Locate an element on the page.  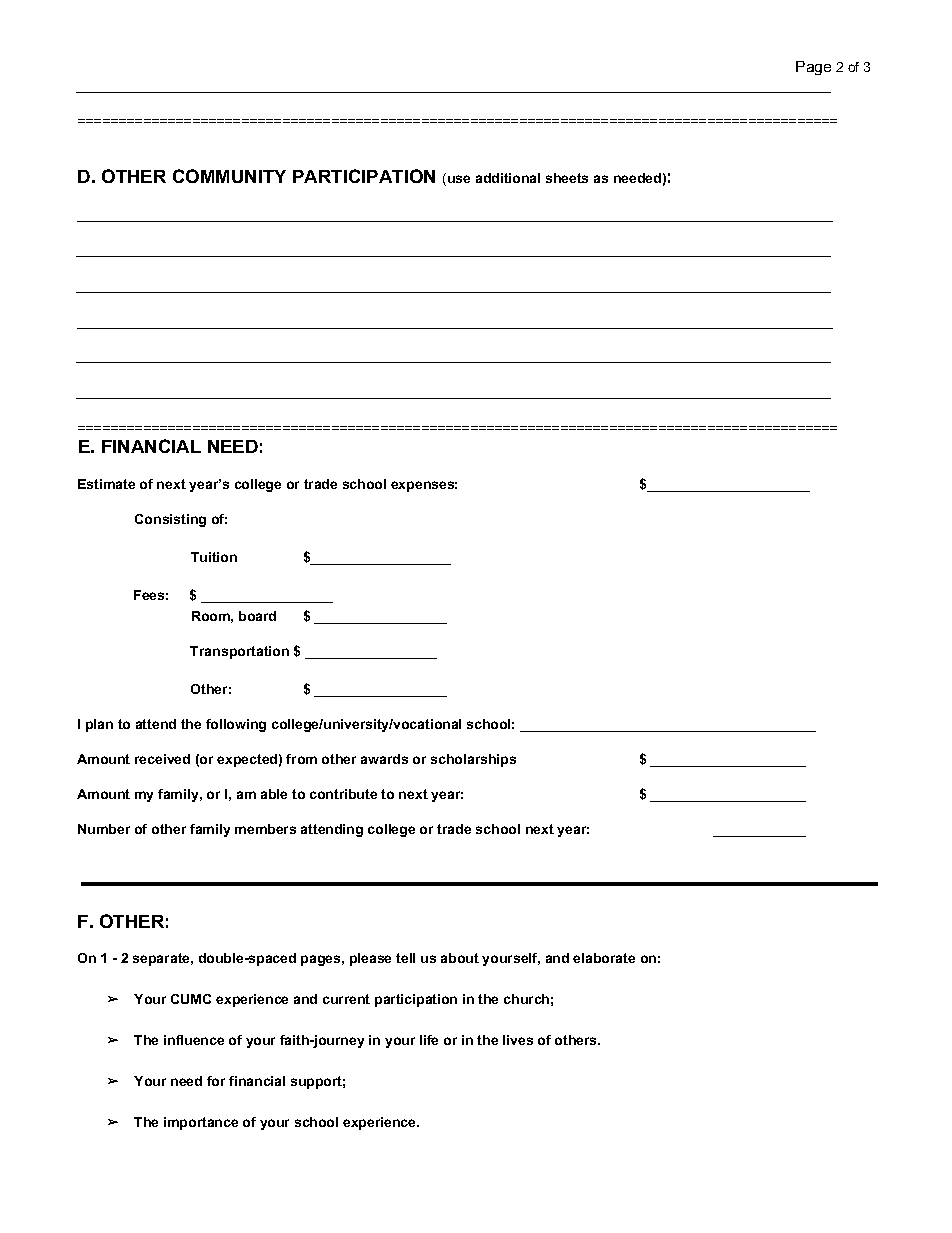
life is located at coordinates (429, 1040).
